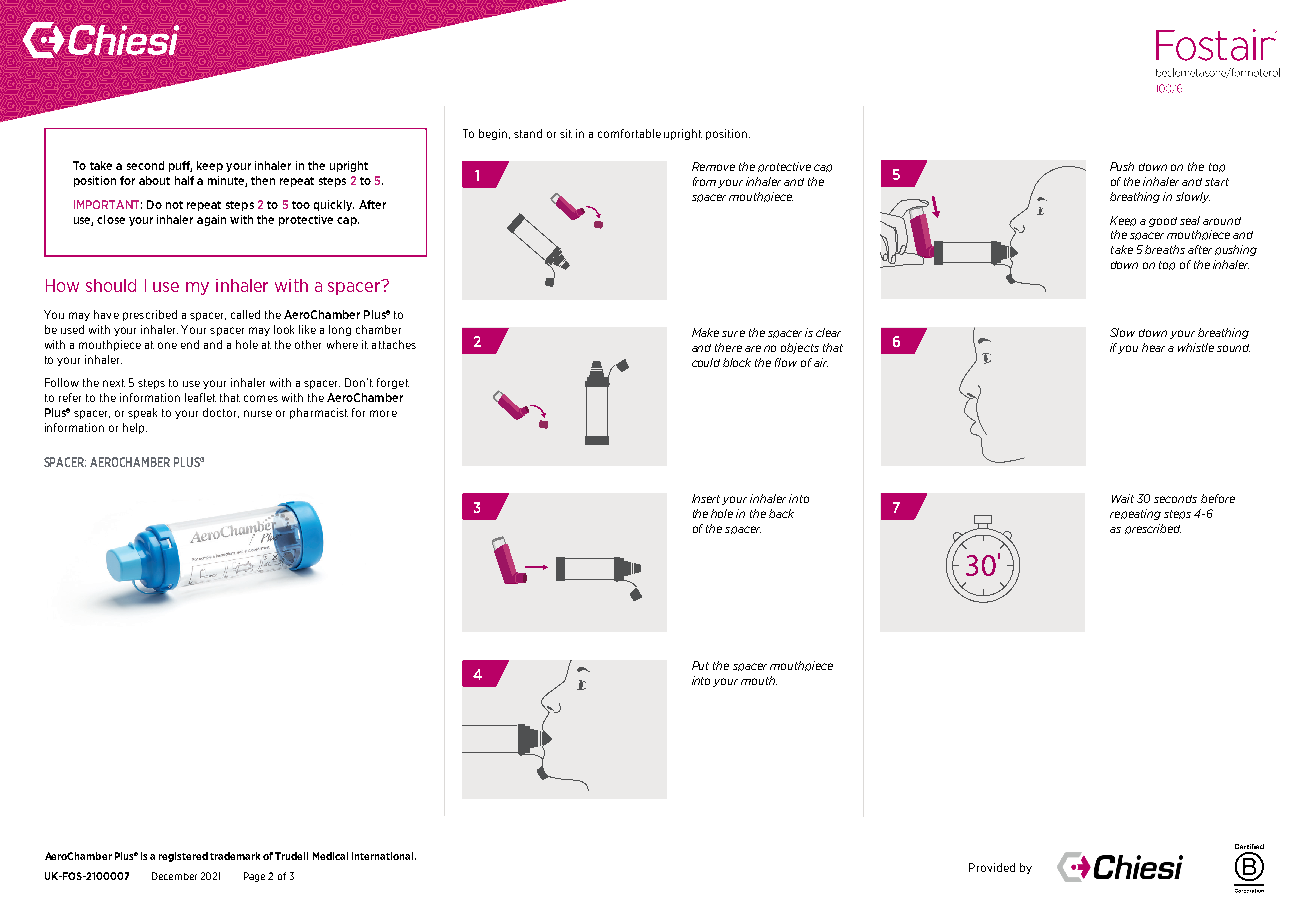 This screenshot has width=1308, height=924. Describe the element at coordinates (1217, 182) in the screenshot. I see `start` at that location.
